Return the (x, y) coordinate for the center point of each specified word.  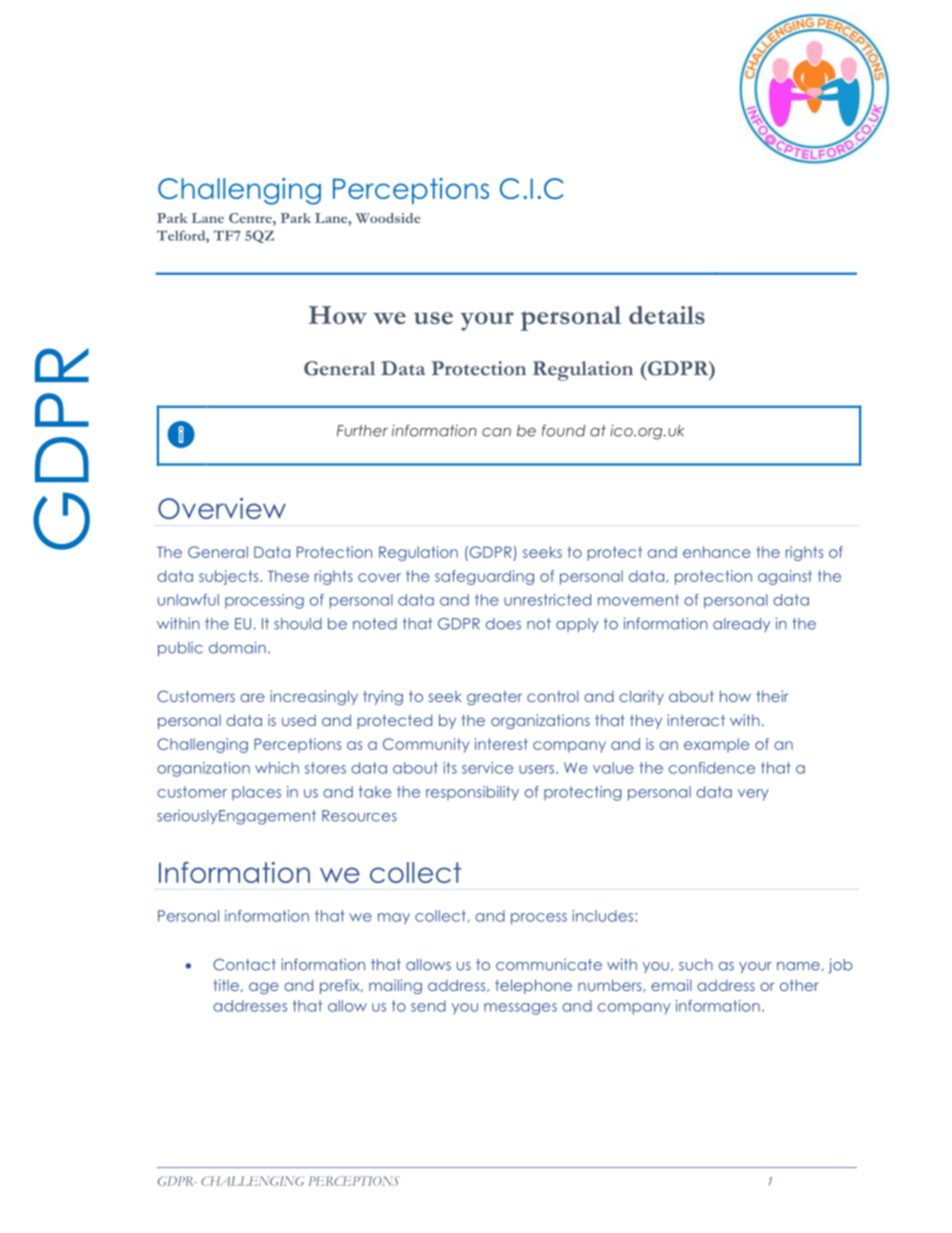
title (227, 985)
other (799, 985)
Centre (251, 218)
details (667, 315)
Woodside (388, 218)
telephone (533, 986)
